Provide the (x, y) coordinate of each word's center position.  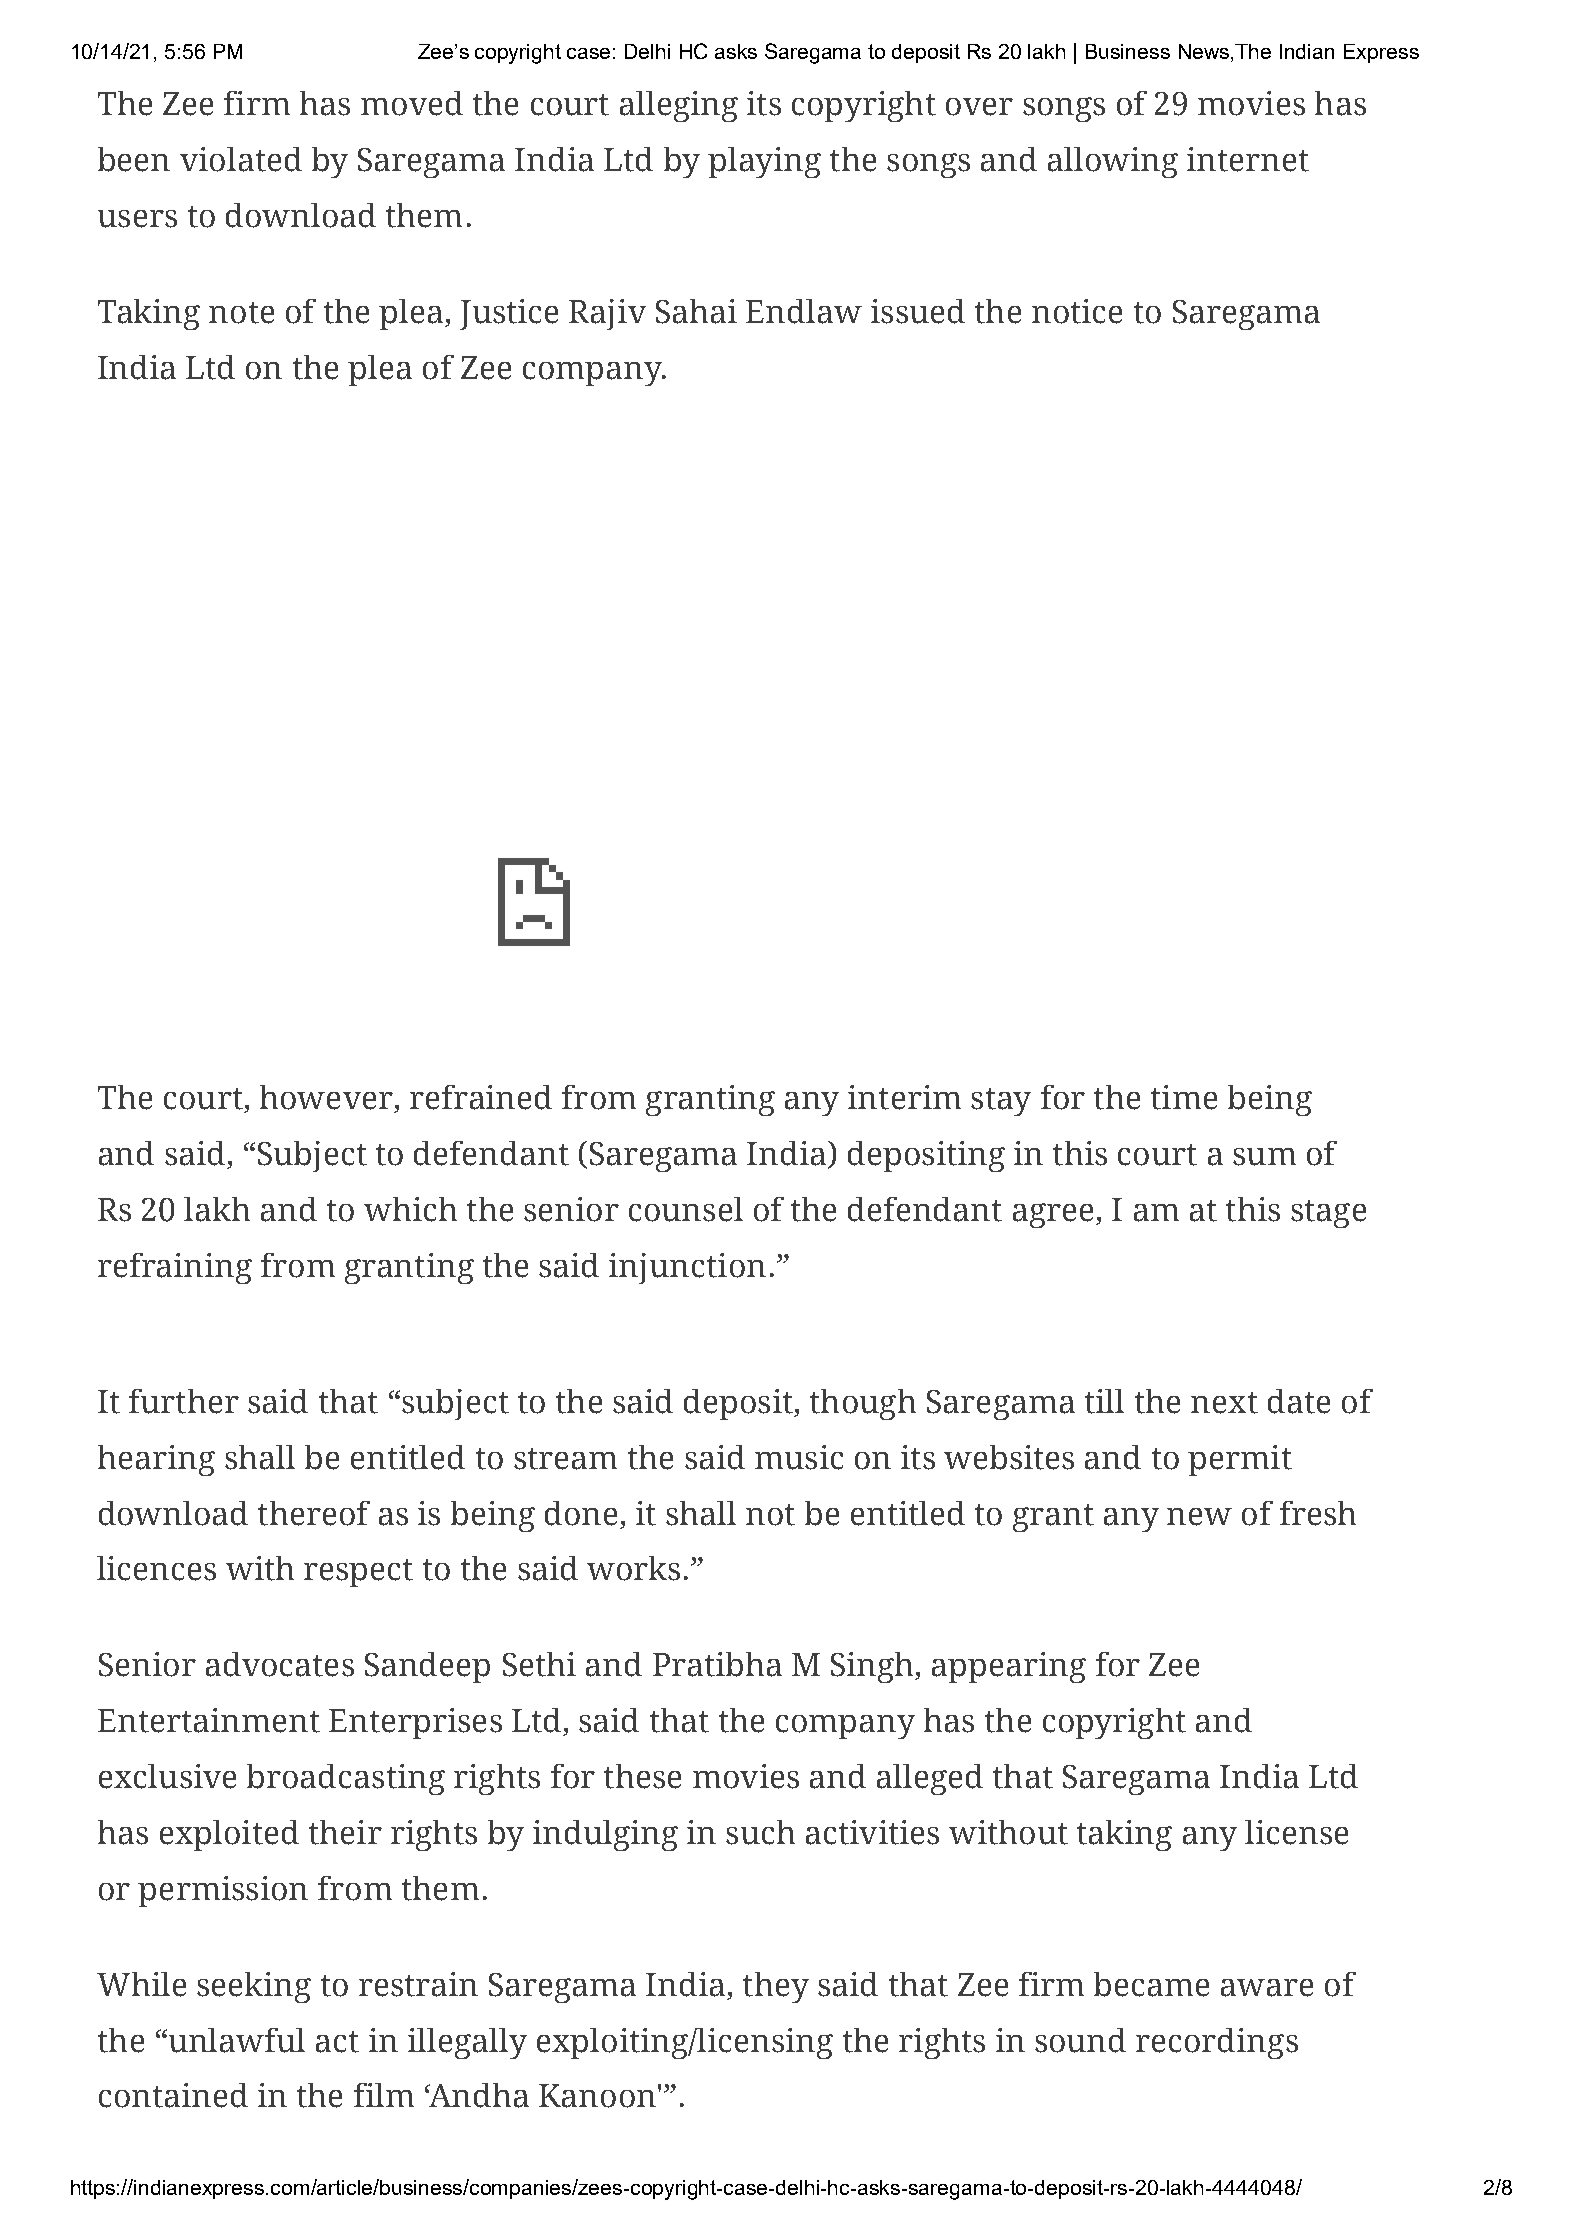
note (241, 313)
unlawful (237, 2040)
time (1184, 1097)
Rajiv (607, 314)
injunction (687, 1268)
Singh (874, 1667)
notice (1077, 311)
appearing (1009, 1667)
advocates (280, 1664)
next (1224, 1403)
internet (1248, 159)
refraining (175, 1268)
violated (241, 159)
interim (904, 1097)
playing (764, 162)
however (326, 1097)
